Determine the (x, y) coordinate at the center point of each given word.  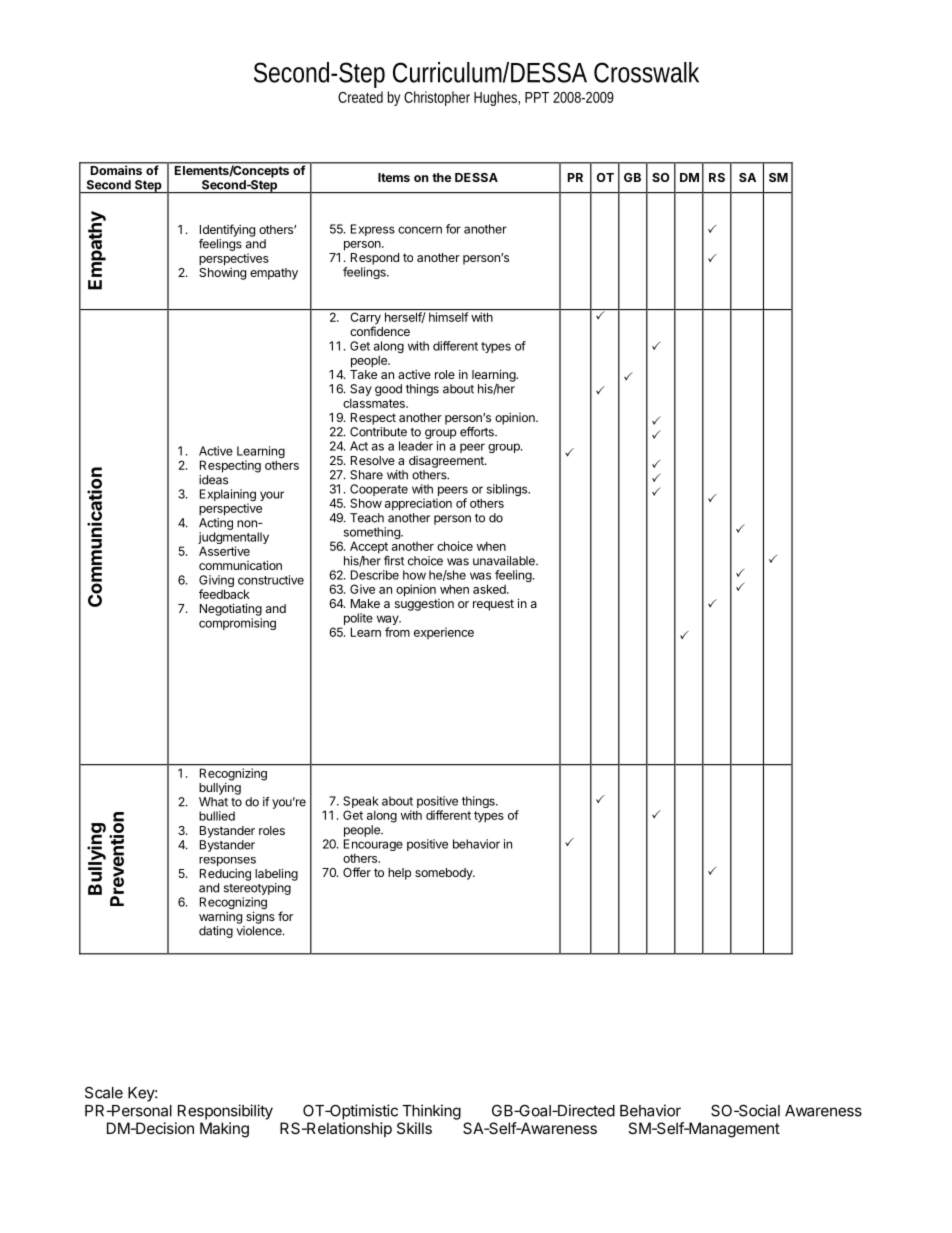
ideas (213, 480)
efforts (478, 432)
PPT (537, 97)
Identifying (227, 230)
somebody (444, 874)
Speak (361, 802)
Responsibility (225, 1112)
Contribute (378, 432)
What (213, 802)
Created (360, 97)
